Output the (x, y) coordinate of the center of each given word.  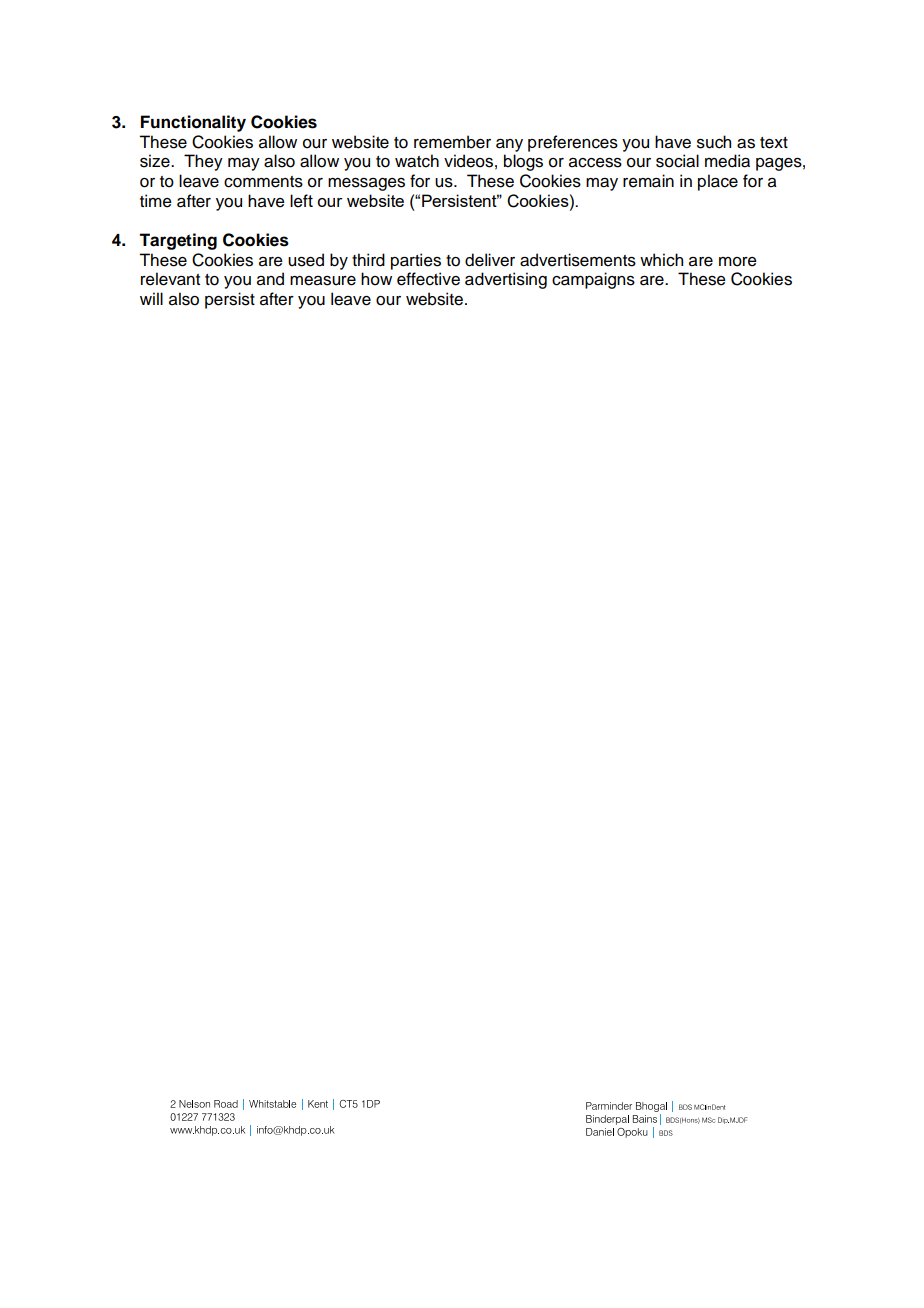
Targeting (178, 241)
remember (452, 142)
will (151, 298)
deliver (490, 260)
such (714, 142)
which (661, 260)
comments (263, 182)
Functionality (193, 123)
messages (366, 184)
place (718, 182)
